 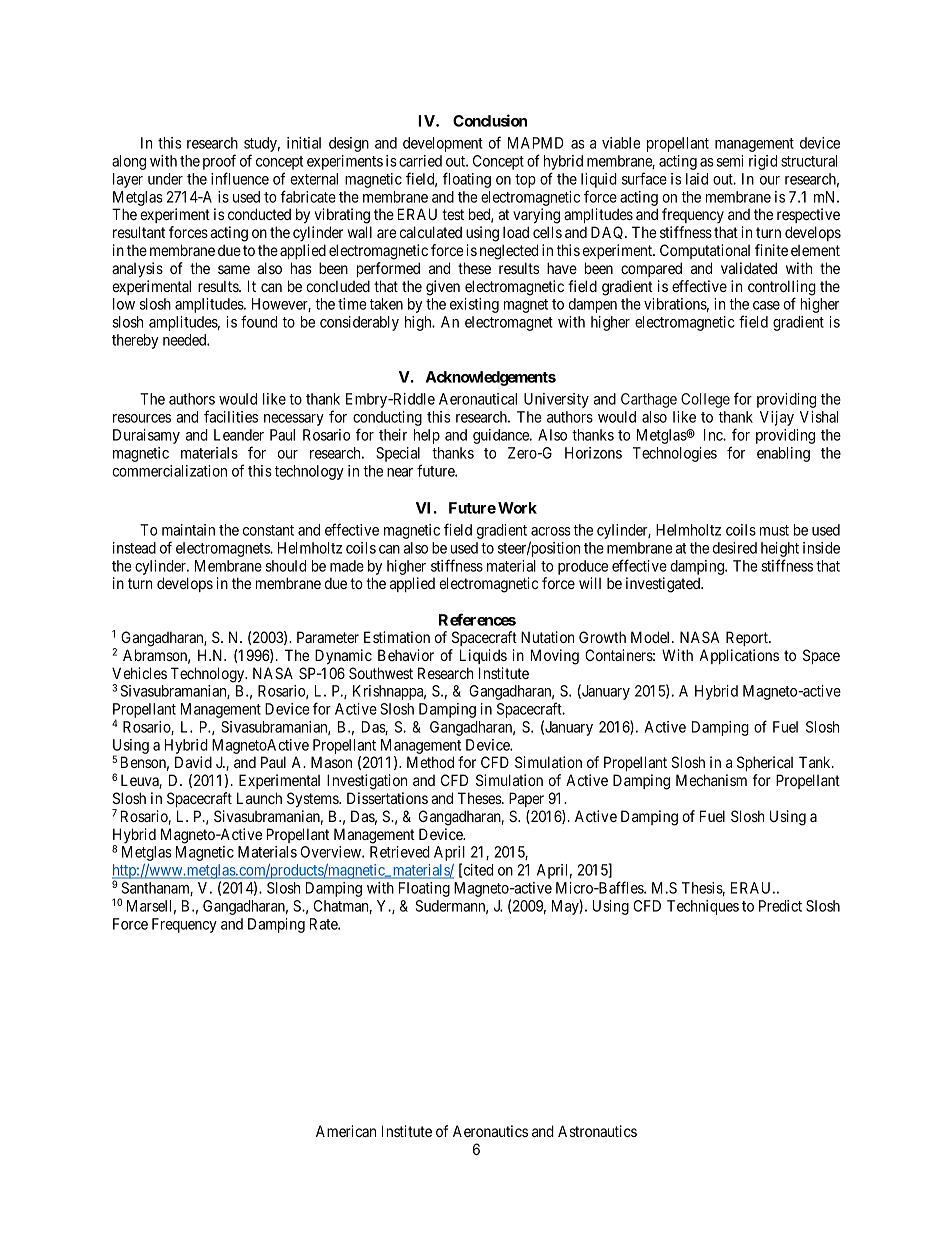 What do you see at coordinates (748, 638) in the page?
I see `Report` at bounding box center [748, 638].
